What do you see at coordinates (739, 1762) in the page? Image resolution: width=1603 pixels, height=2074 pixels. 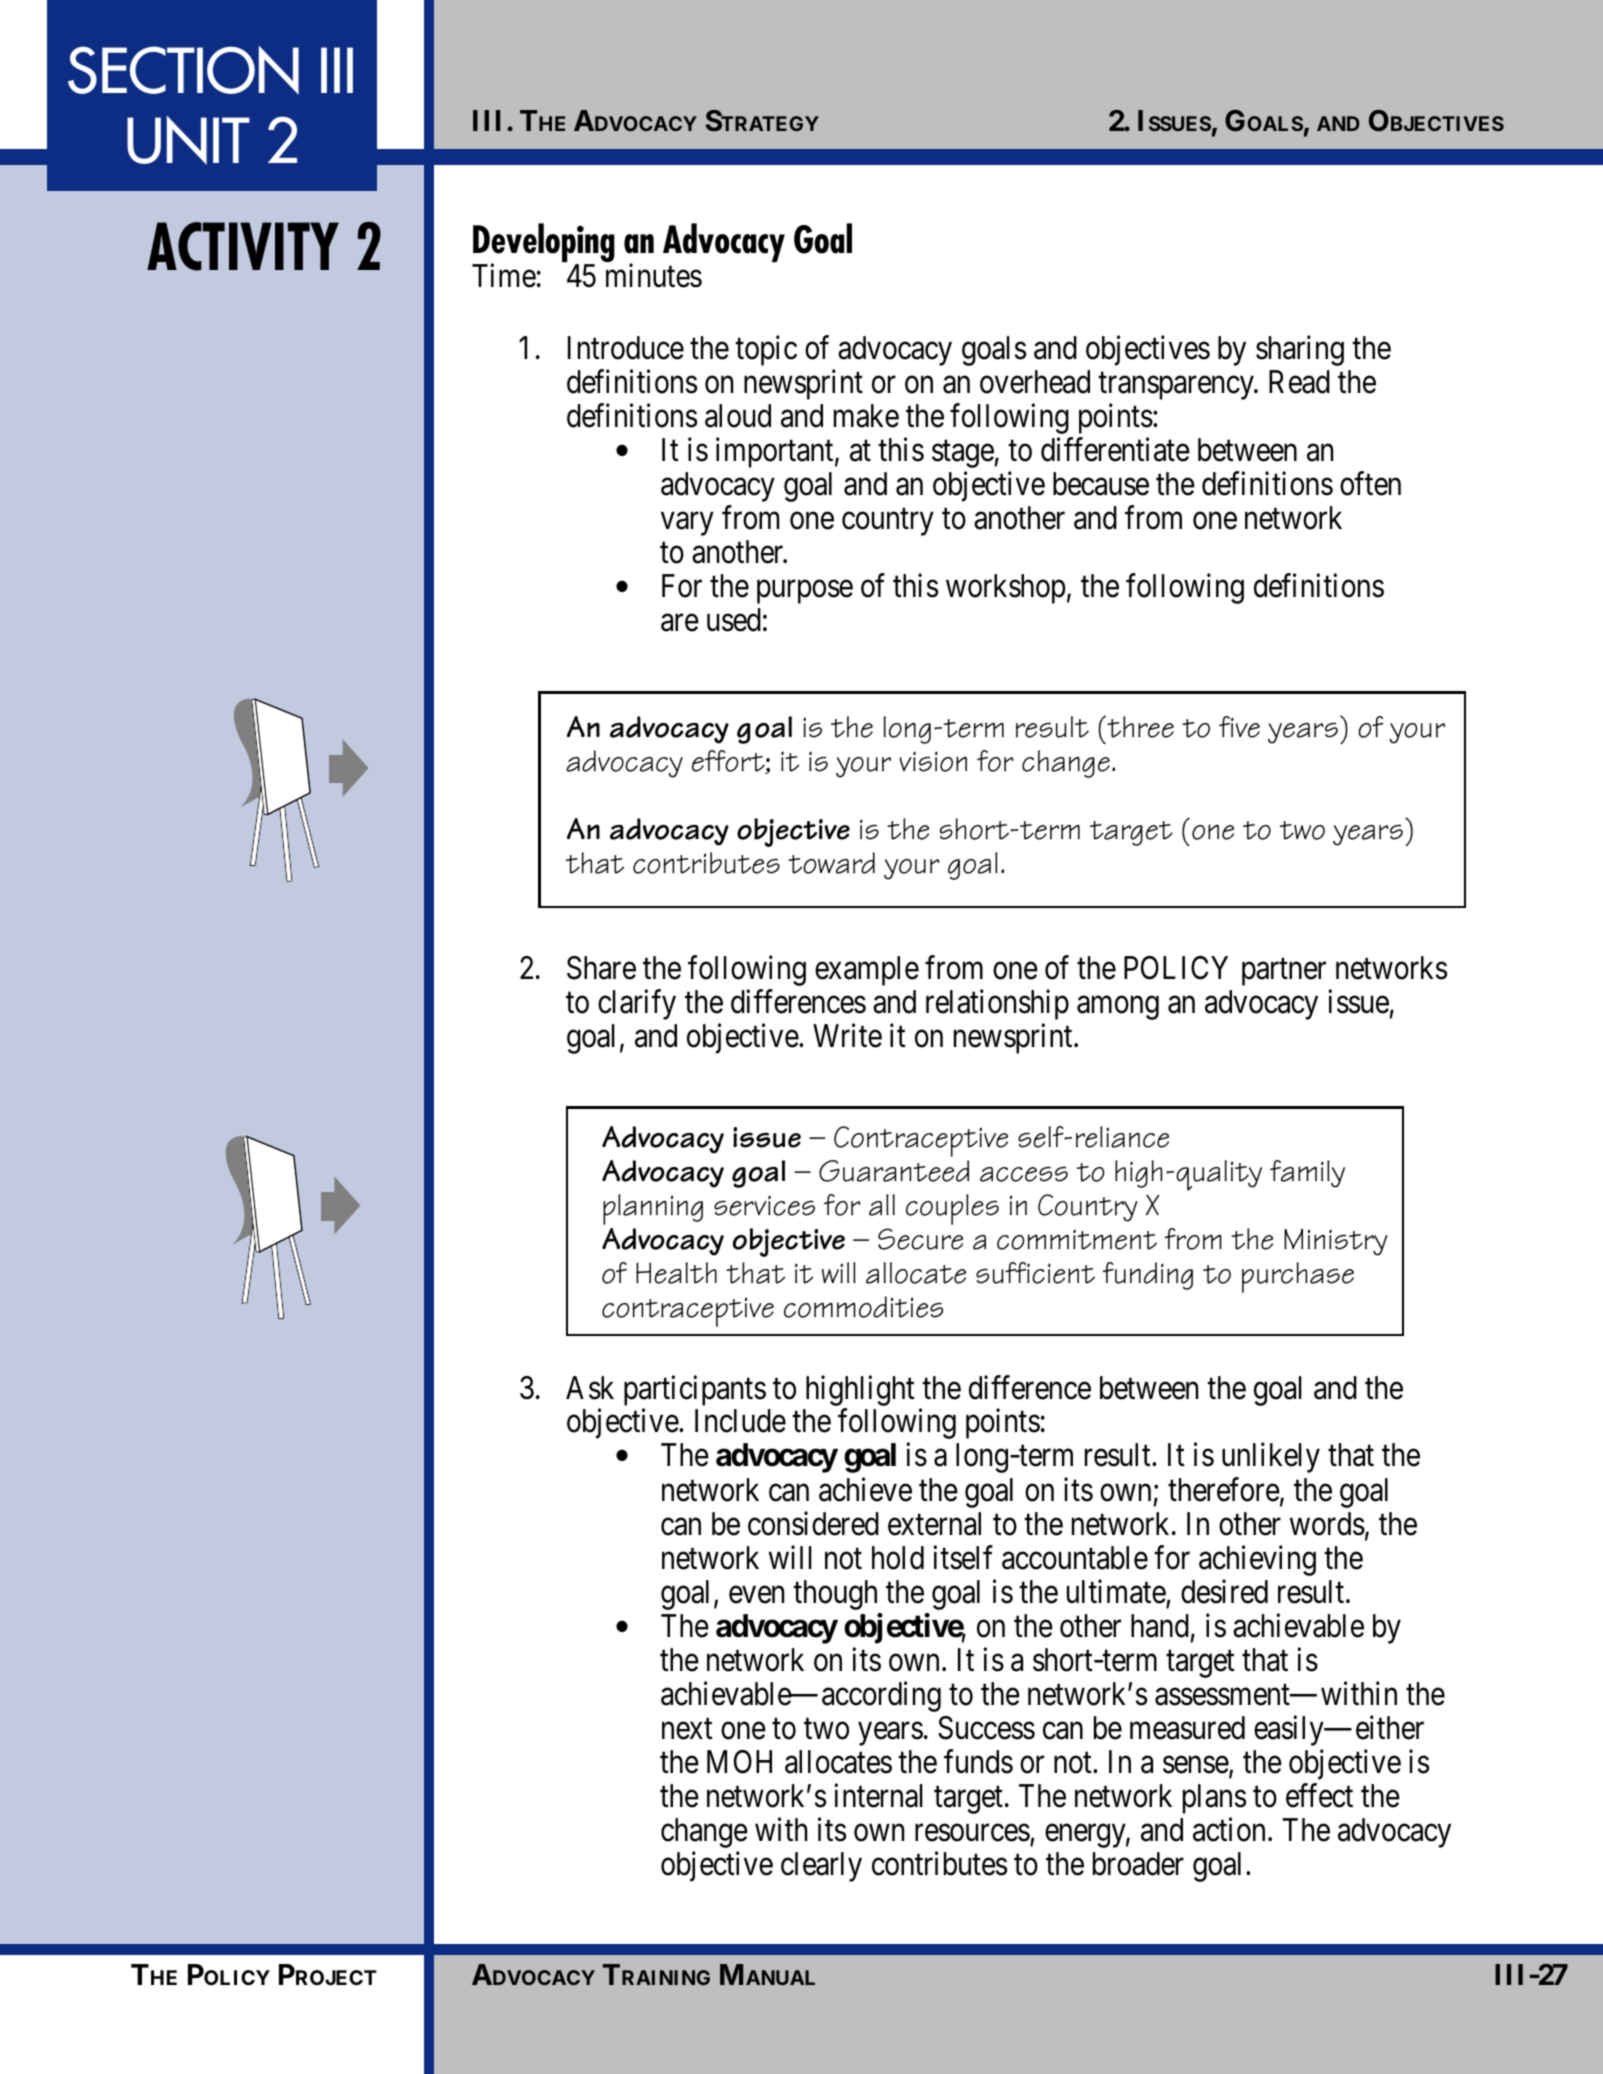 I see `MOH` at bounding box center [739, 1762].
